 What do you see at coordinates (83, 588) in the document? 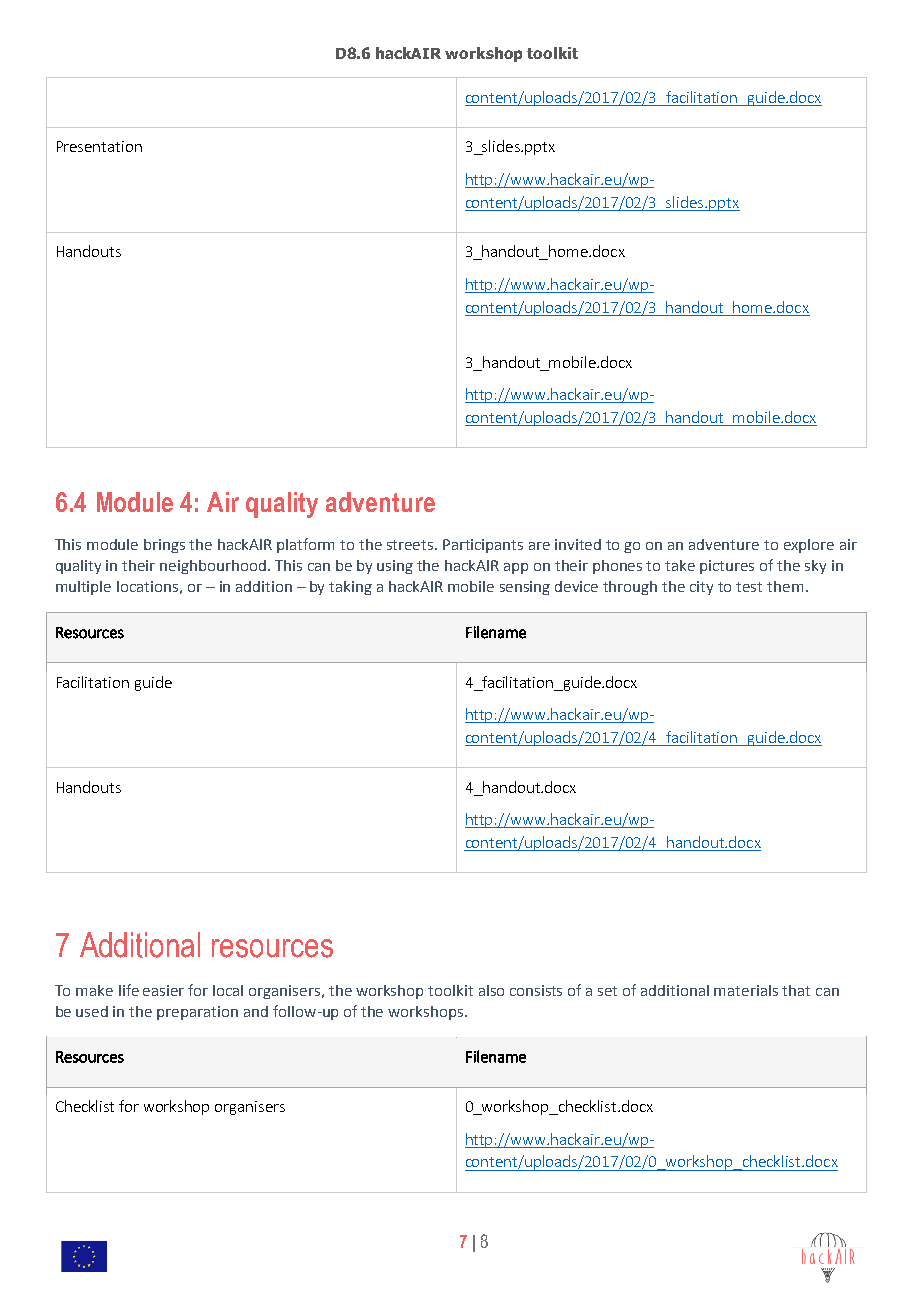
I see `multiple` at bounding box center [83, 588].
